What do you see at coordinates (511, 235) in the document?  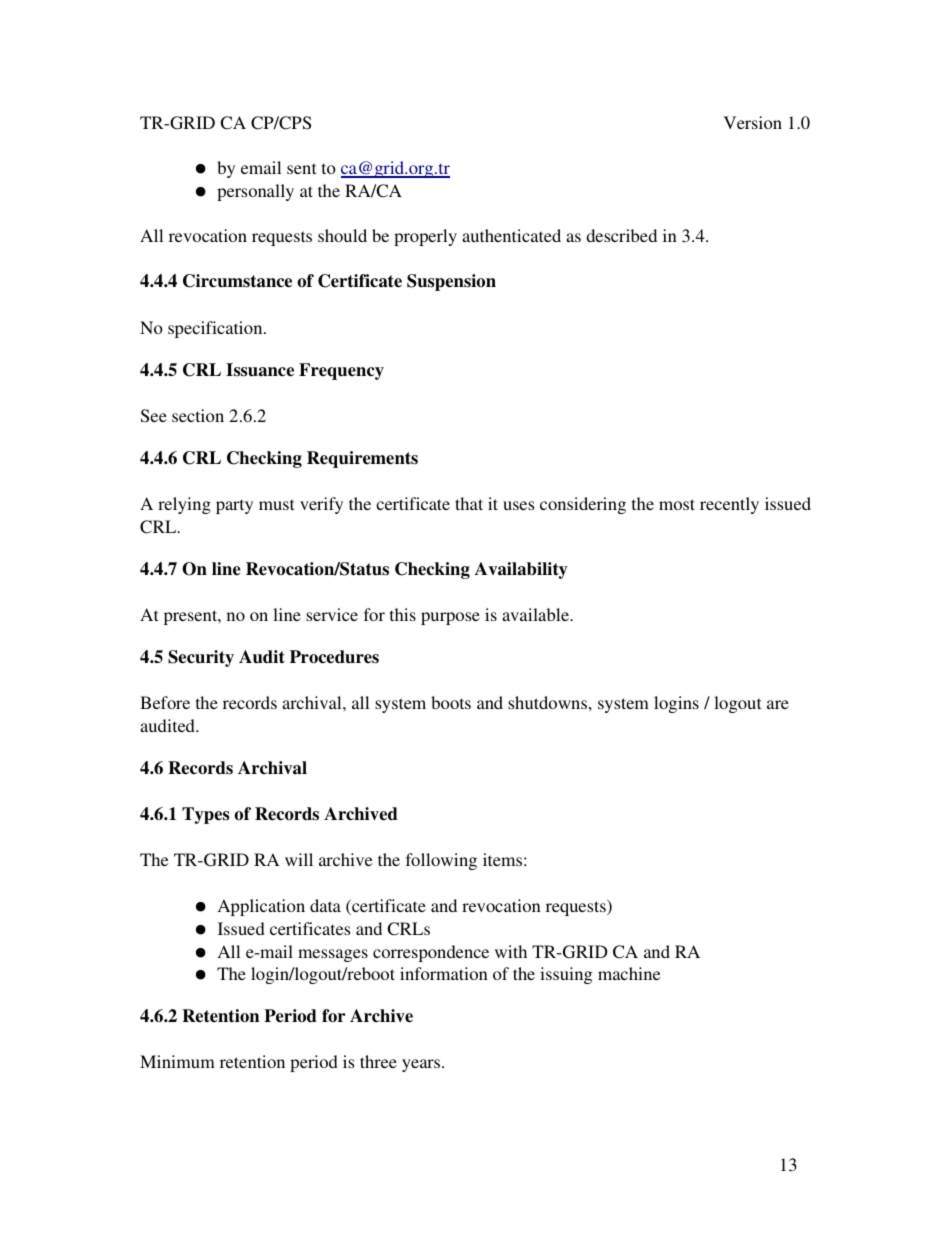 I see `authenticated` at bounding box center [511, 235].
